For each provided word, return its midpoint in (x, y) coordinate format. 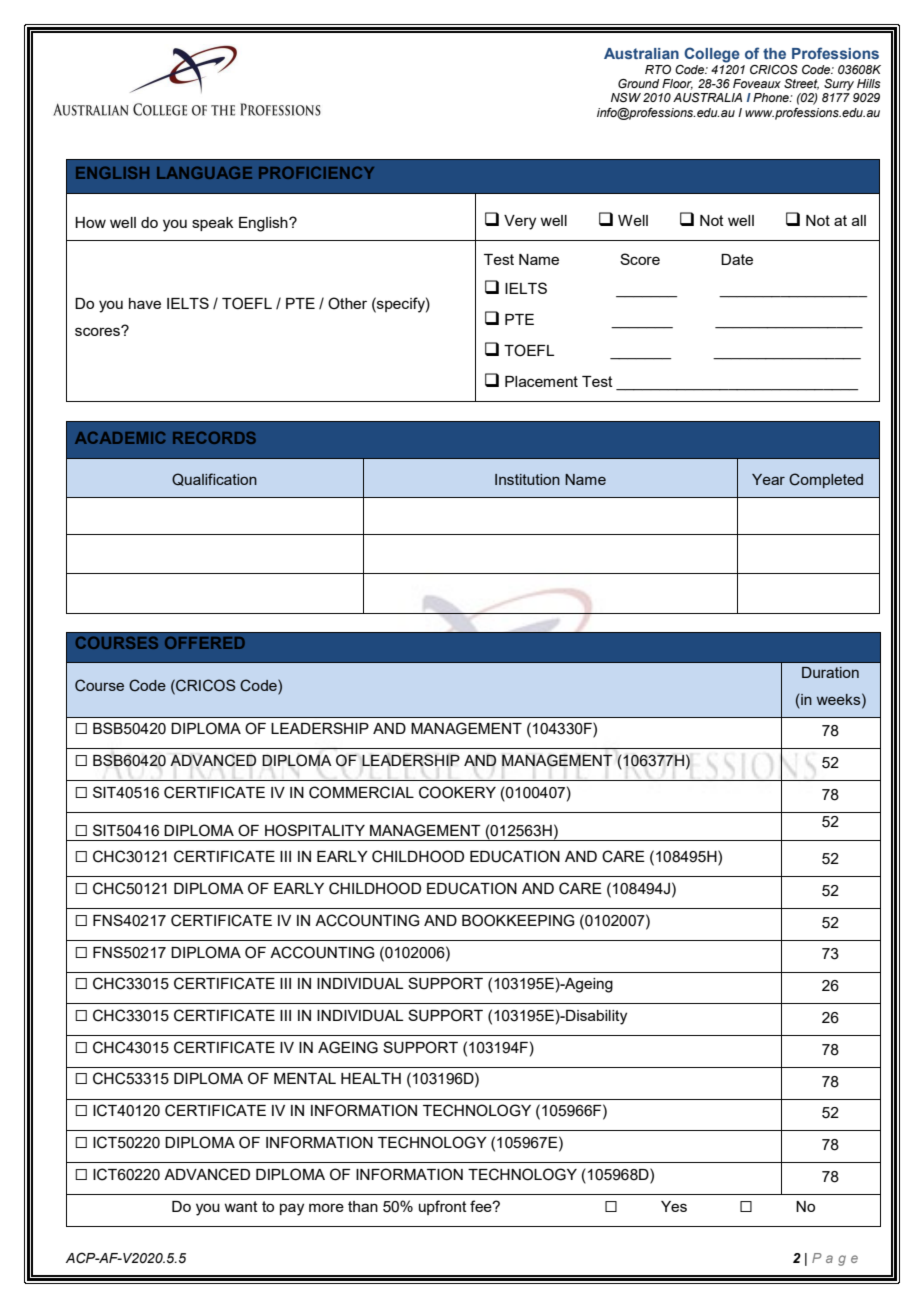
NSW (626, 97)
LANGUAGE (204, 173)
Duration (830, 672)
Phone (772, 97)
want (241, 1206)
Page (835, 1259)
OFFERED (205, 643)
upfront (443, 1207)
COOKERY (457, 792)
